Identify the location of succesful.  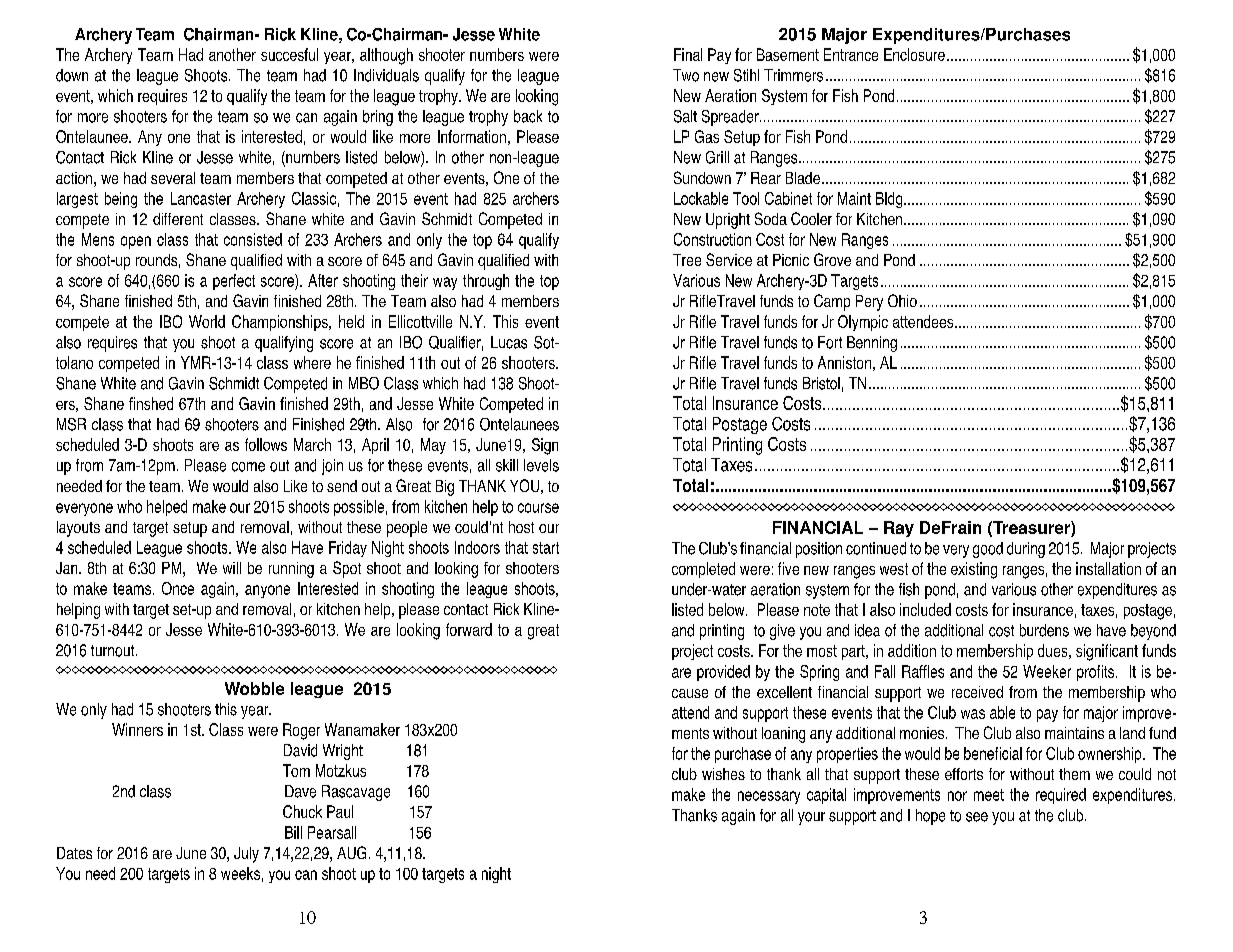
(289, 54).
